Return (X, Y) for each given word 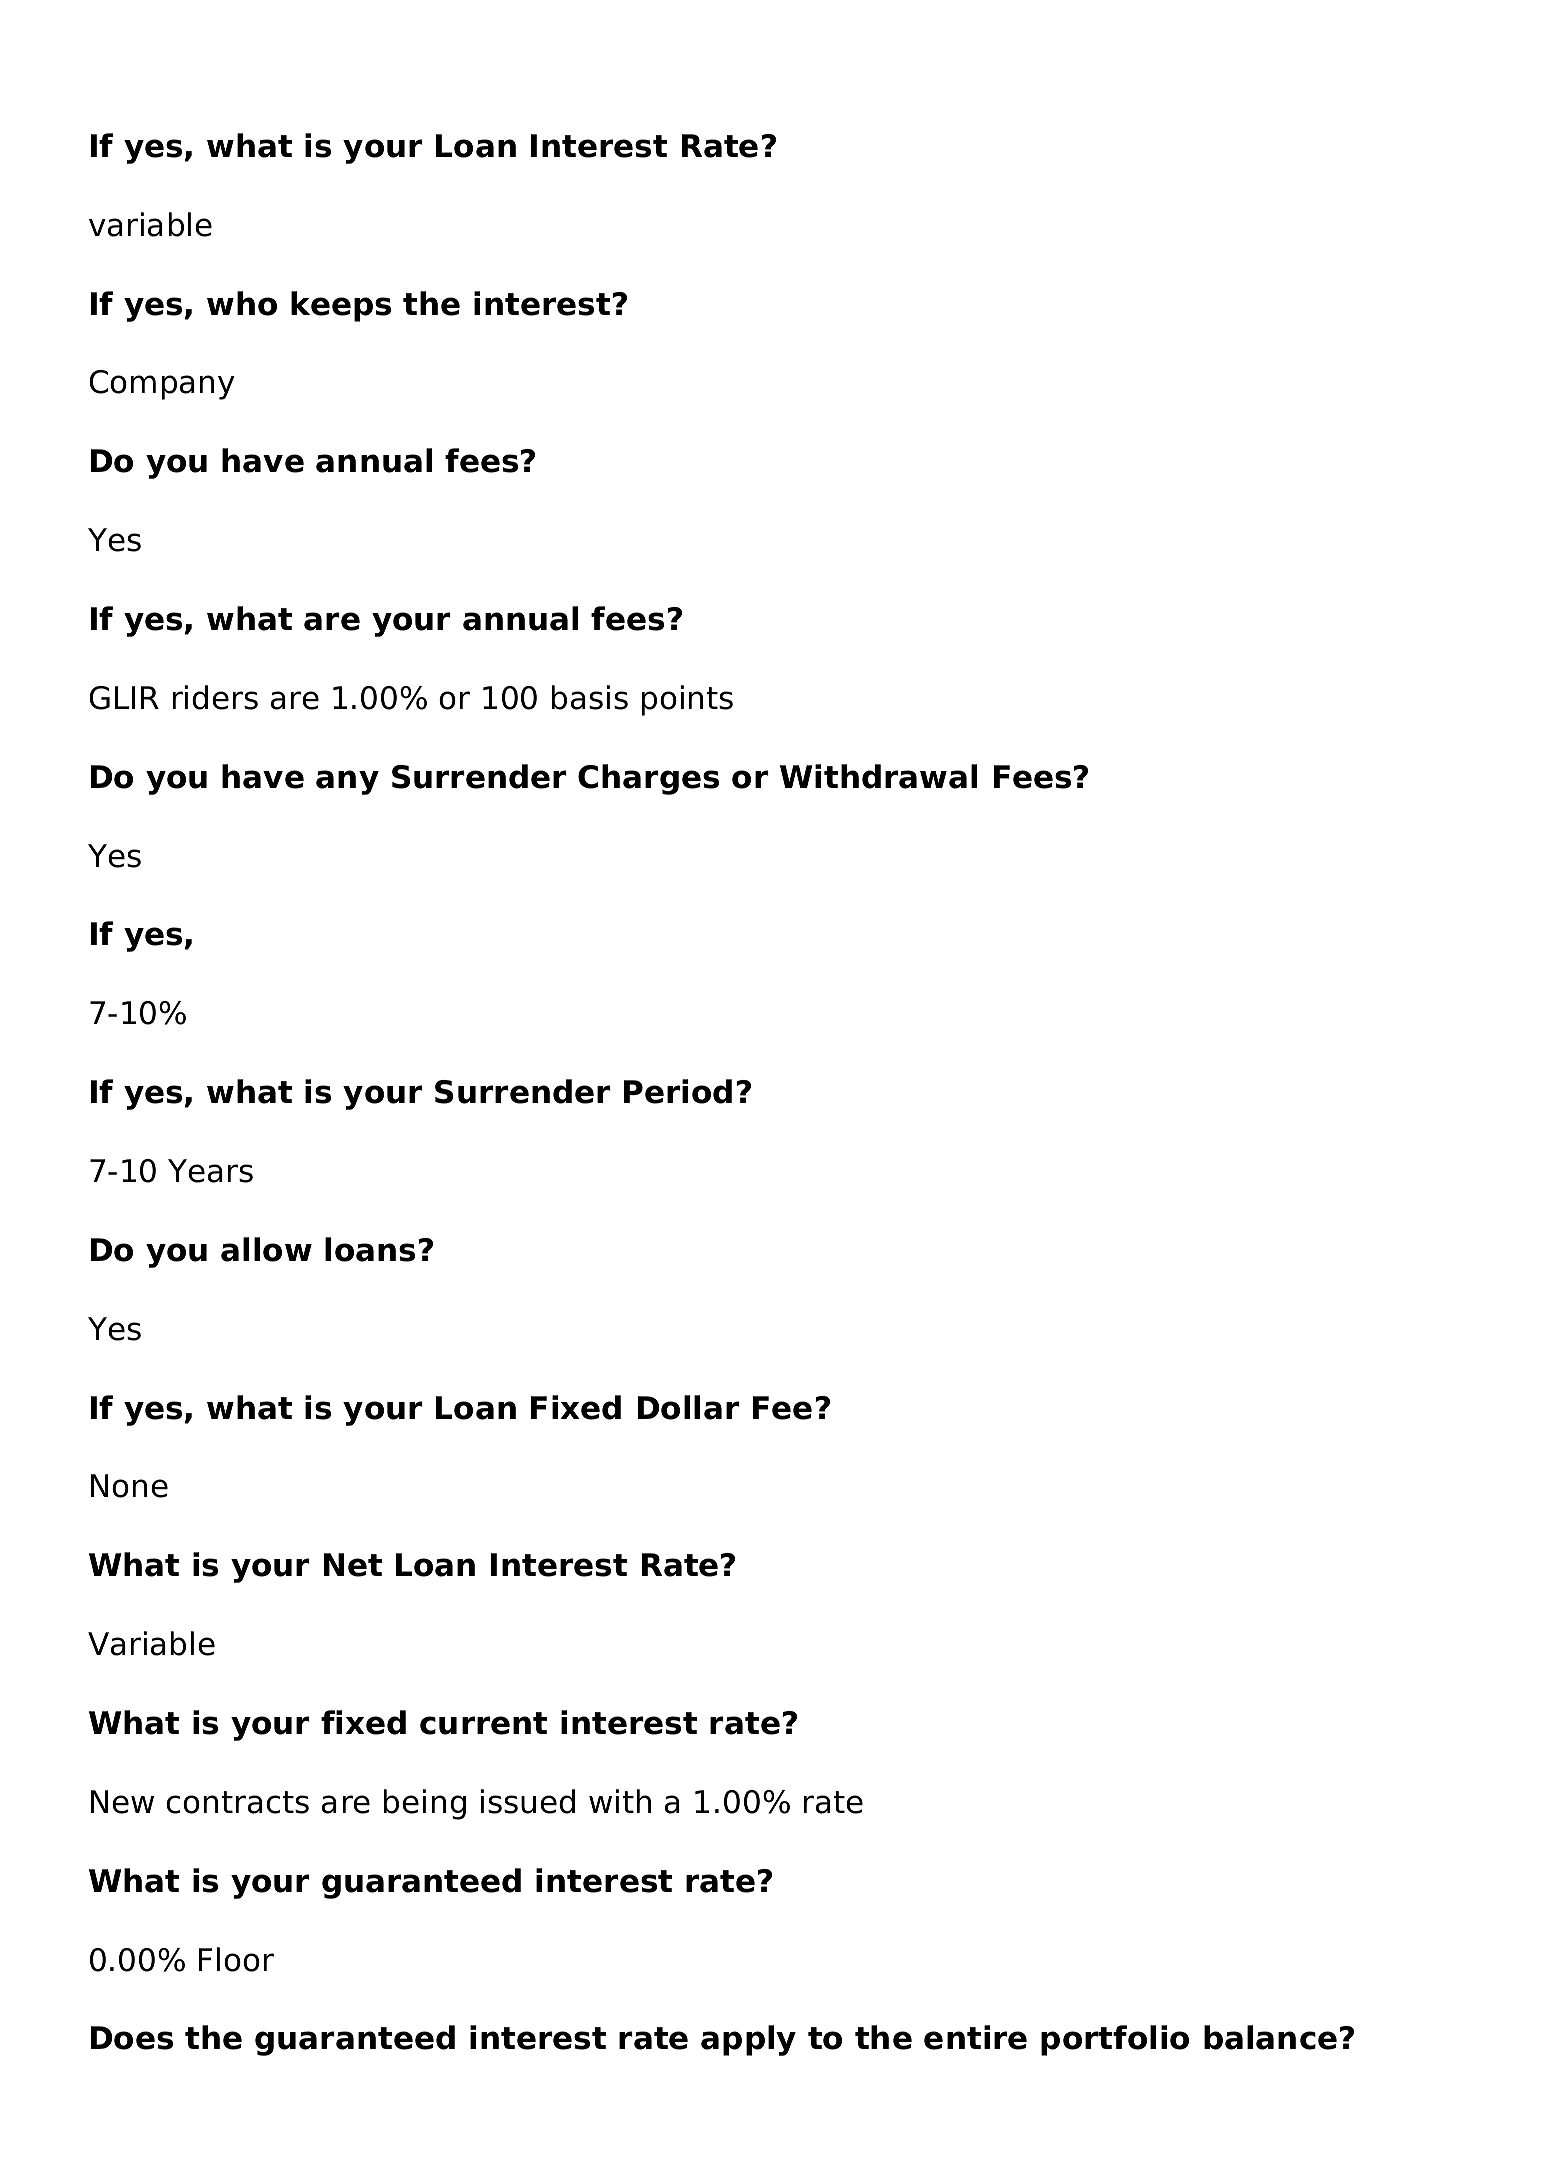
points (687, 700)
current (483, 1723)
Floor (236, 1959)
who (242, 303)
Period (678, 1091)
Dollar (689, 1407)
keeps (341, 306)
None (129, 1486)
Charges (648, 779)
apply (748, 2040)
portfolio (1115, 2040)
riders (215, 697)
